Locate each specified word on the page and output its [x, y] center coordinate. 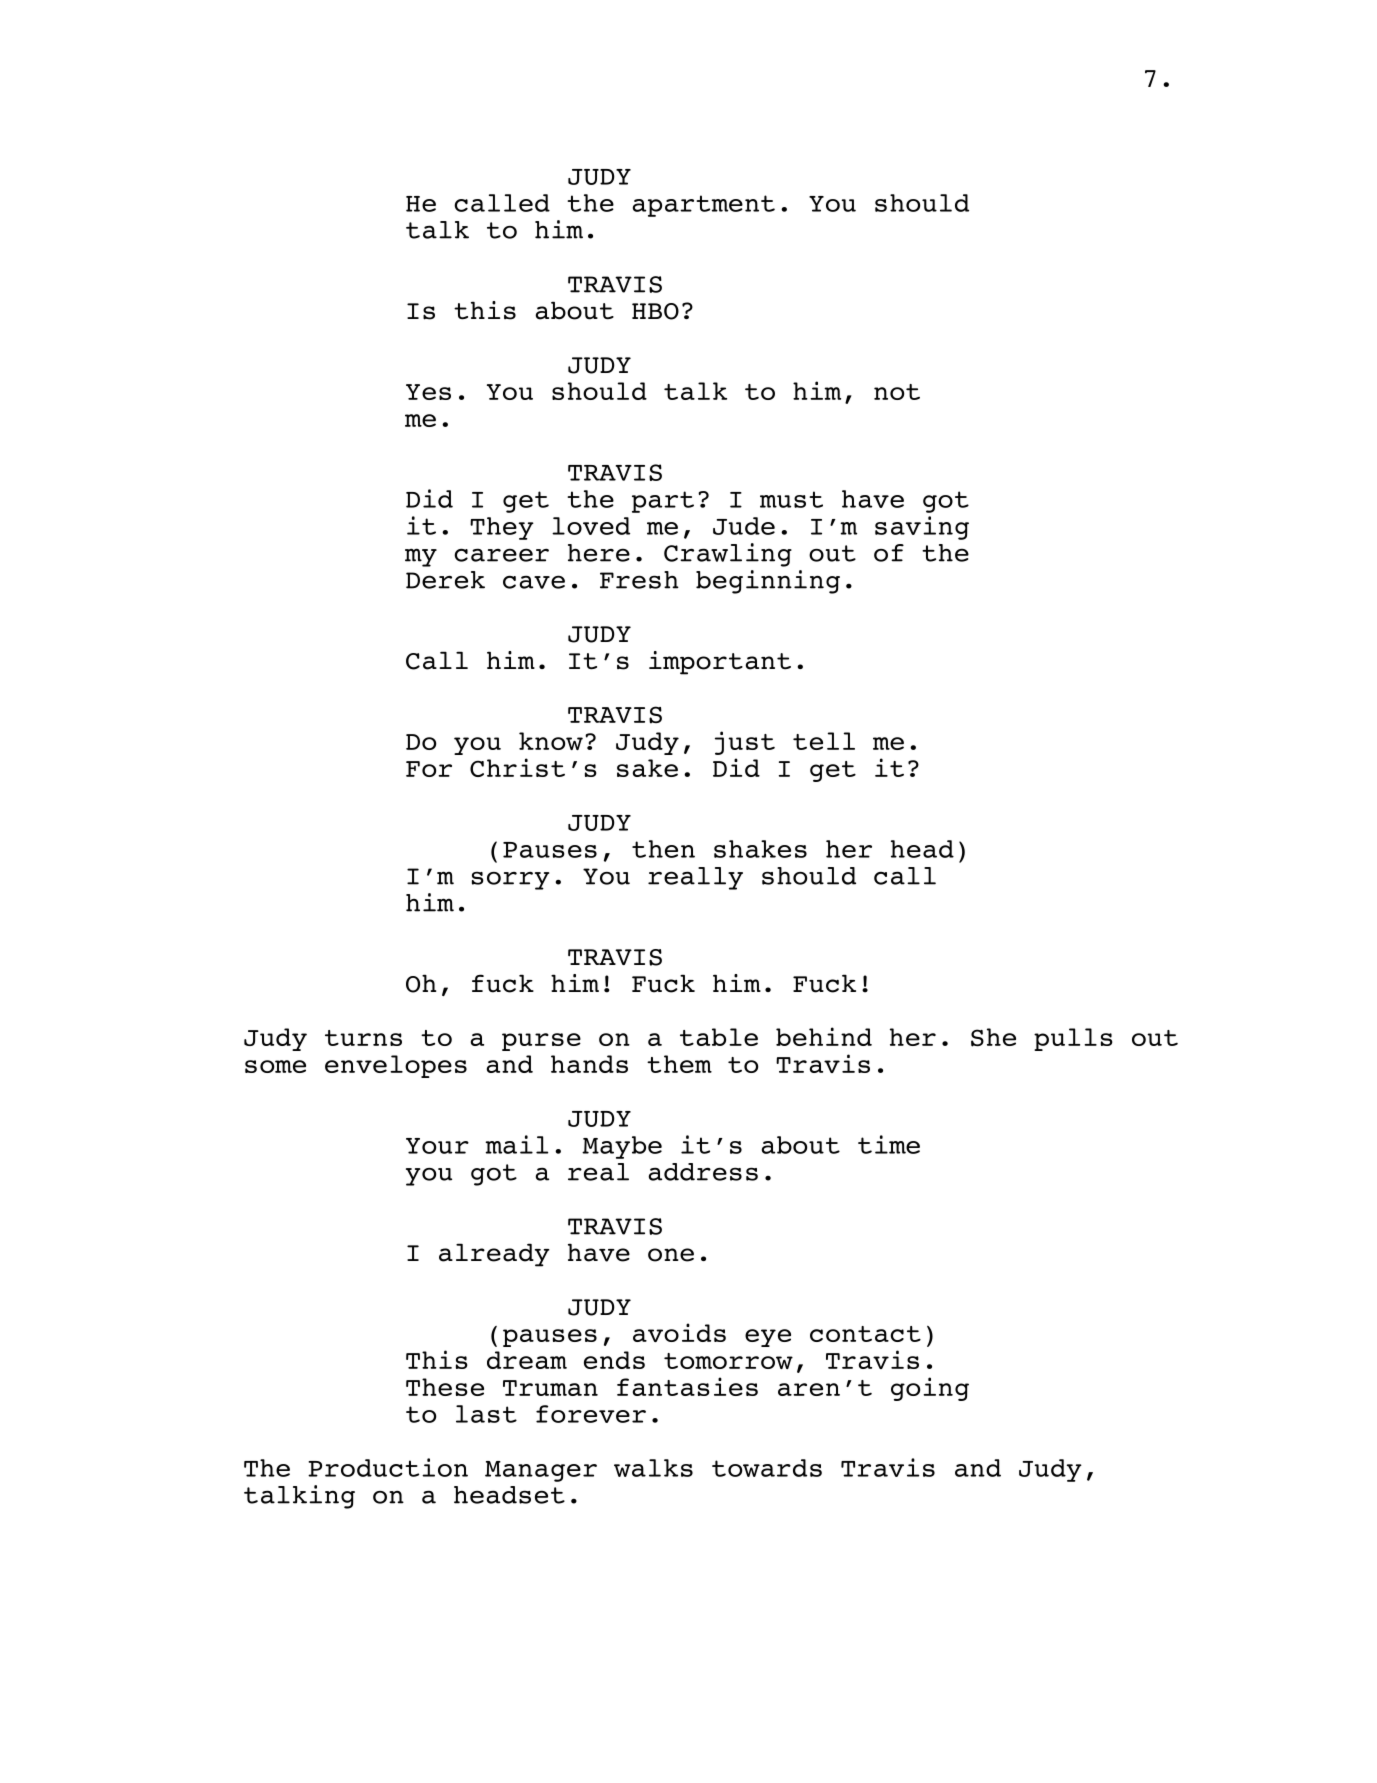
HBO [655, 311]
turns [363, 1038]
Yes [428, 392]
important [720, 663]
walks [653, 1468]
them [679, 1064]
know [551, 741]
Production [388, 1467]
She [993, 1037]
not [897, 392]
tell [824, 741]
